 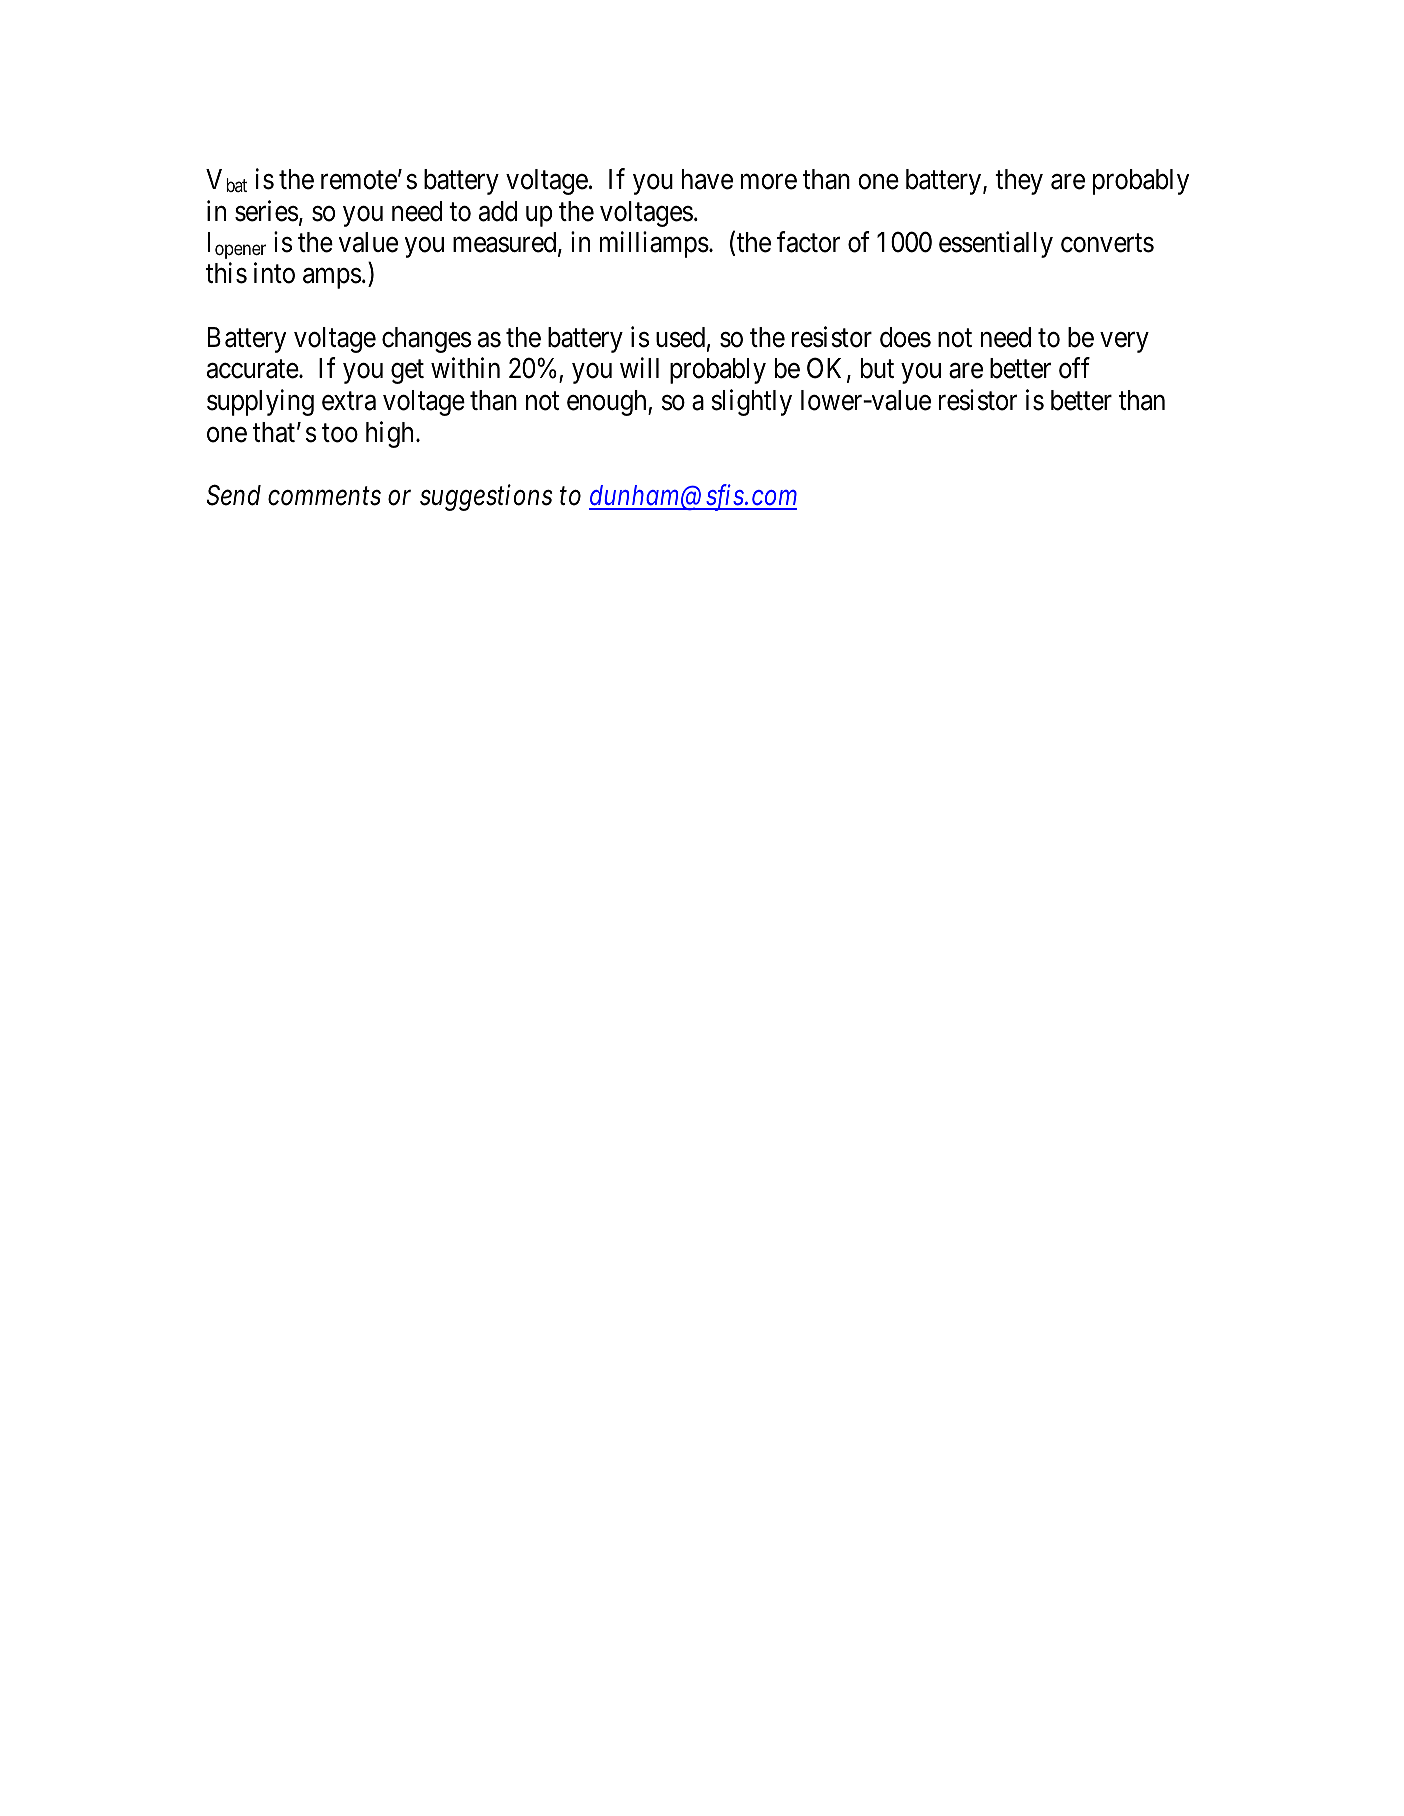 I want to click on changes, so click(x=426, y=340).
